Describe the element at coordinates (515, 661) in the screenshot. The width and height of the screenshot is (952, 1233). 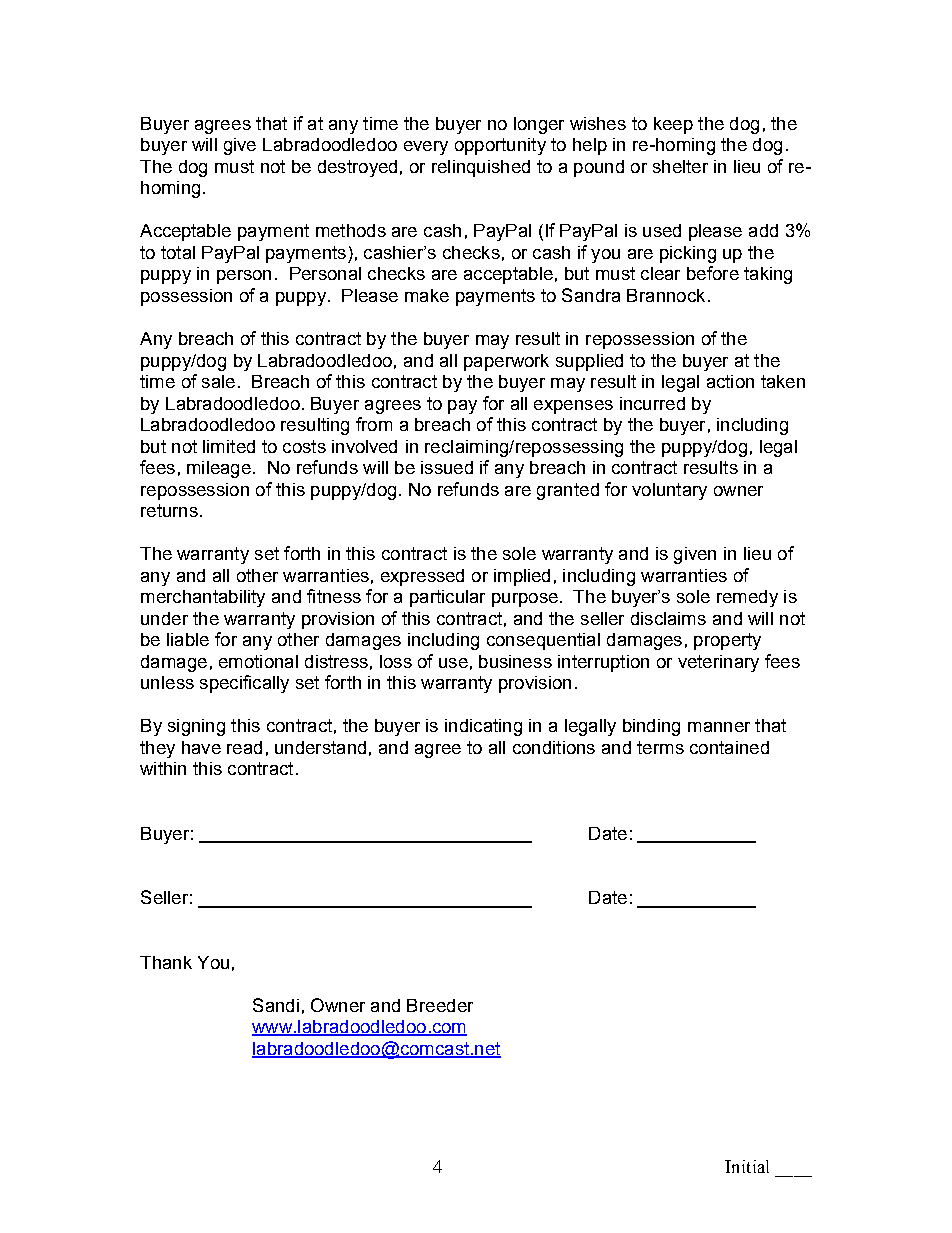
I see `business` at that location.
